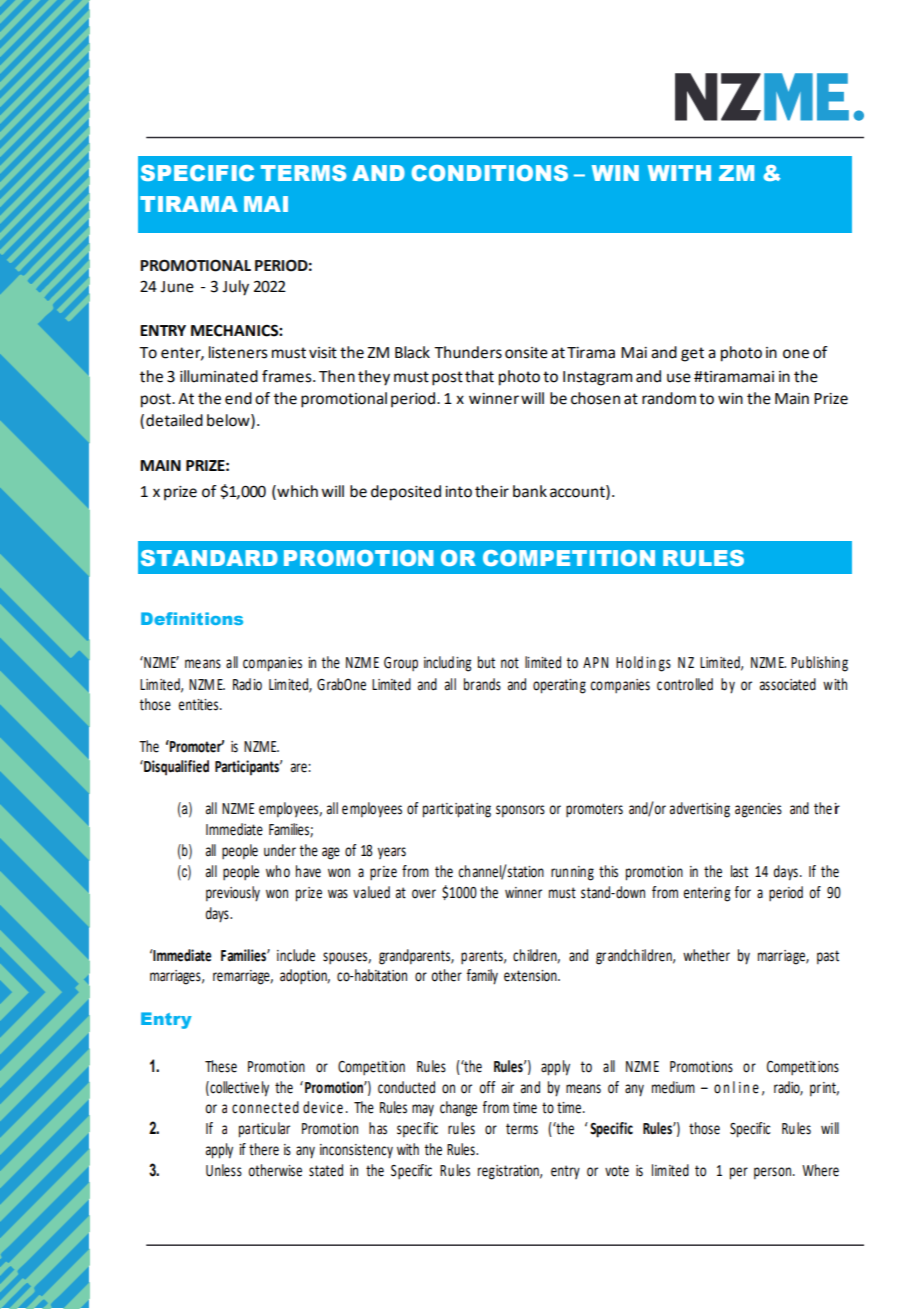 This screenshot has height=1309, width=924. Describe the element at coordinates (238, 398) in the screenshot. I see `end` at that location.
